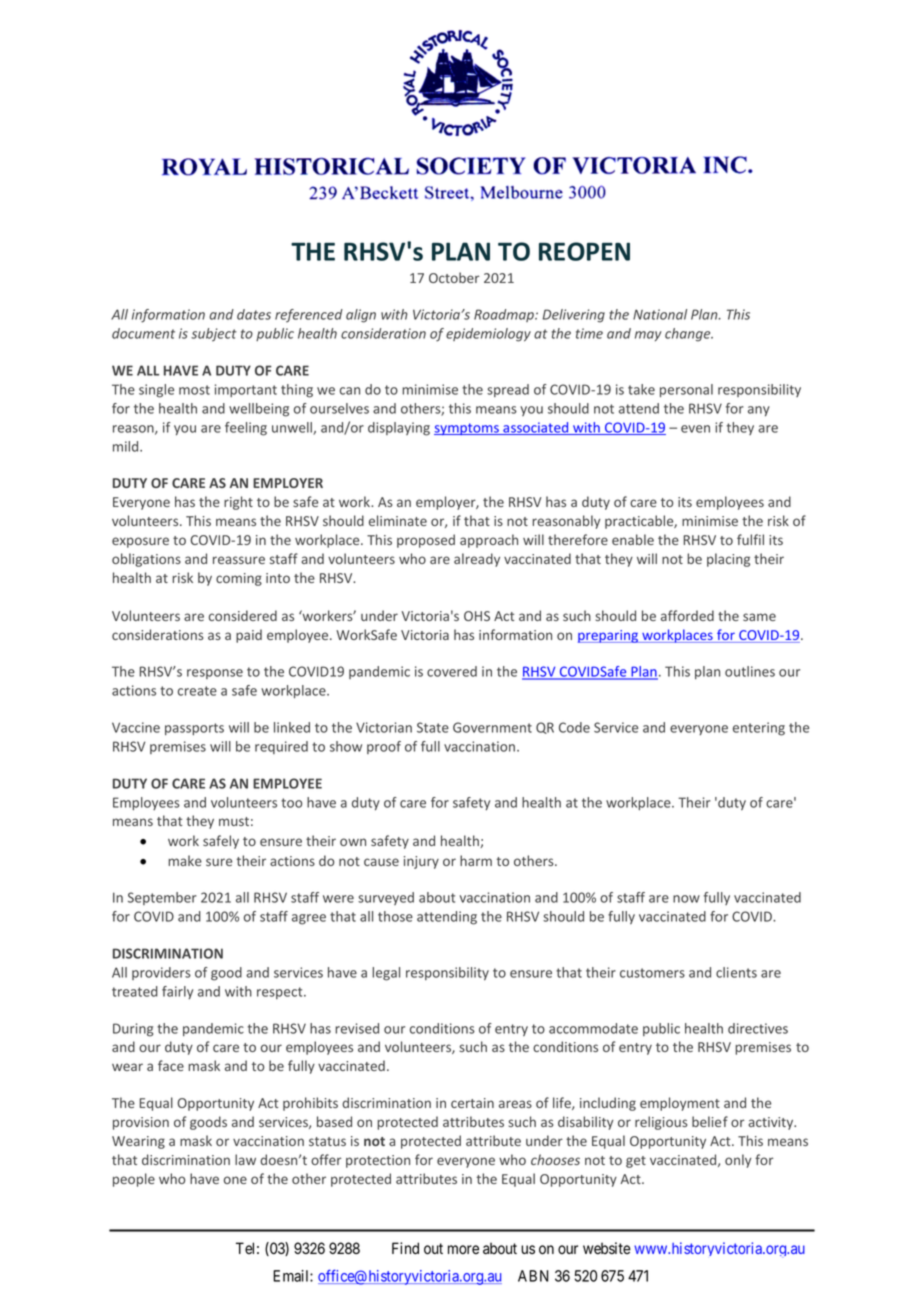 The width and height of the screenshot is (924, 1308). I want to click on right, so click(238, 503).
